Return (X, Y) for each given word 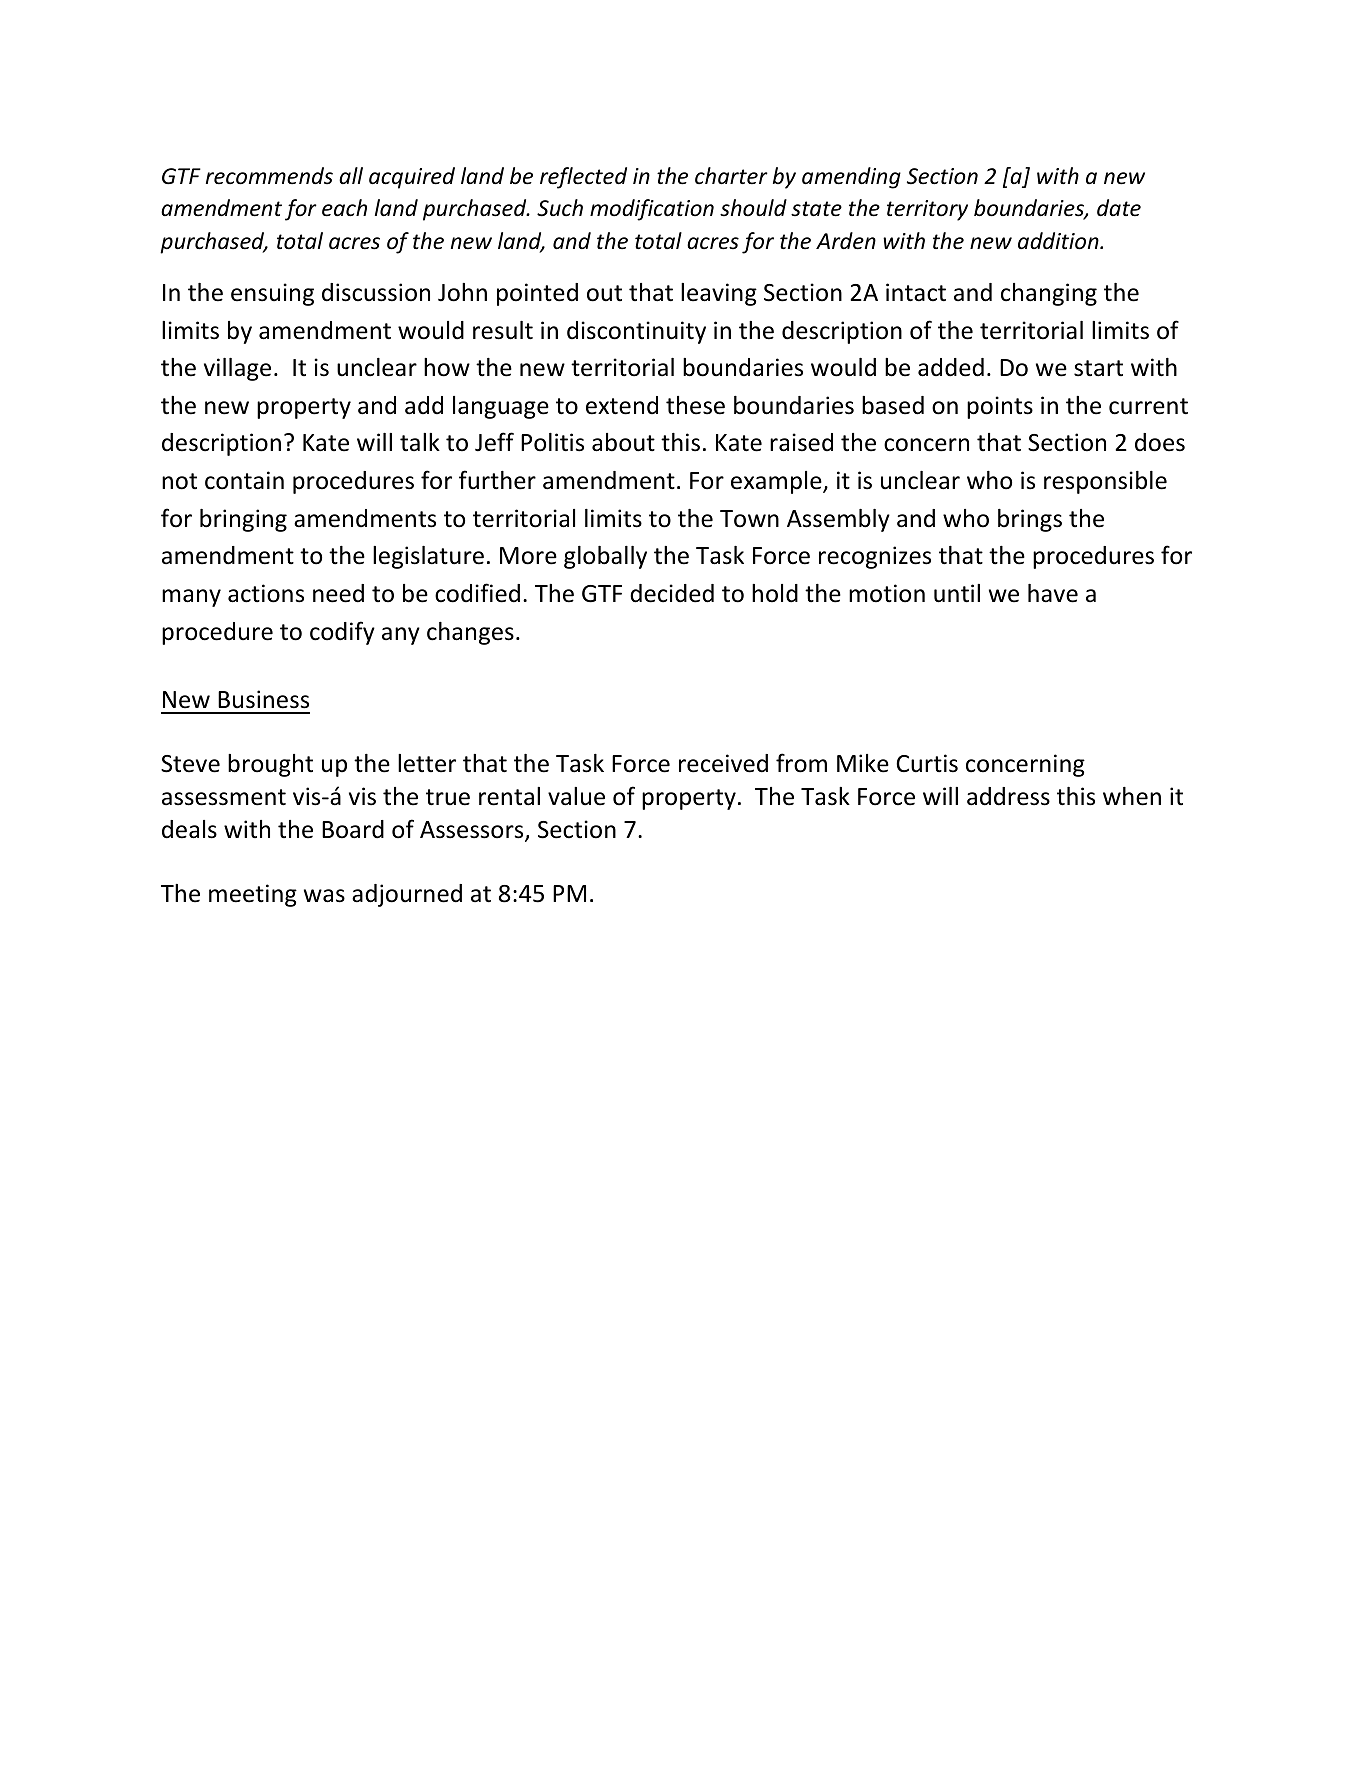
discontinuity (636, 332)
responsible (1105, 482)
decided (672, 593)
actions (266, 593)
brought (270, 765)
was (324, 896)
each (344, 208)
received (723, 763)
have (1053, 593)
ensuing (272, 294)
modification (652, 210)
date (1119, 208)
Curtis (927, 763)
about (623, 442)
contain (244, 480)
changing (1049, 294)
